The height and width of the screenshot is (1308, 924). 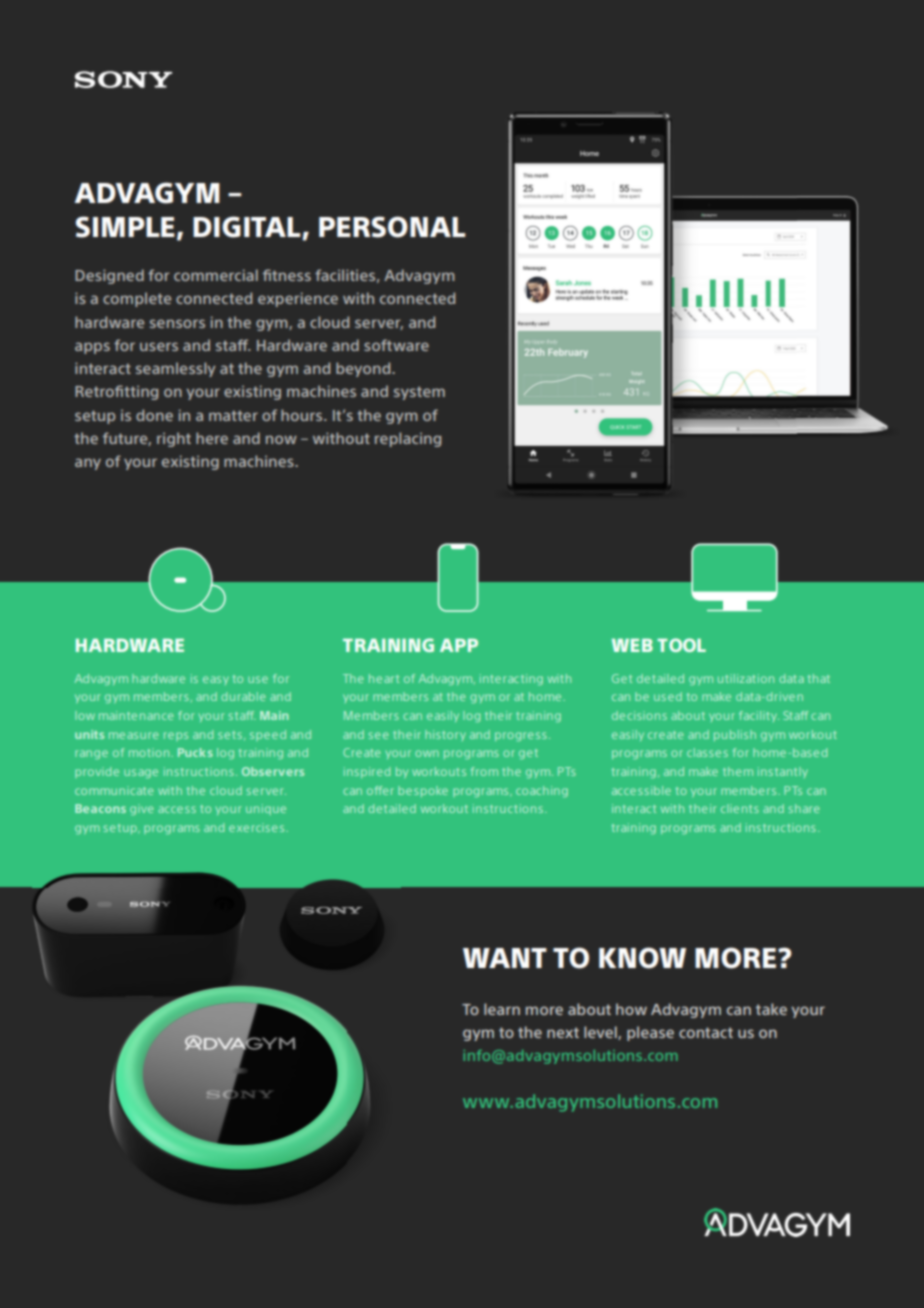 What do you see at coordinates (502, 1009) in the screenshot?
I see `learn` at bounding box center [502, 1009].
